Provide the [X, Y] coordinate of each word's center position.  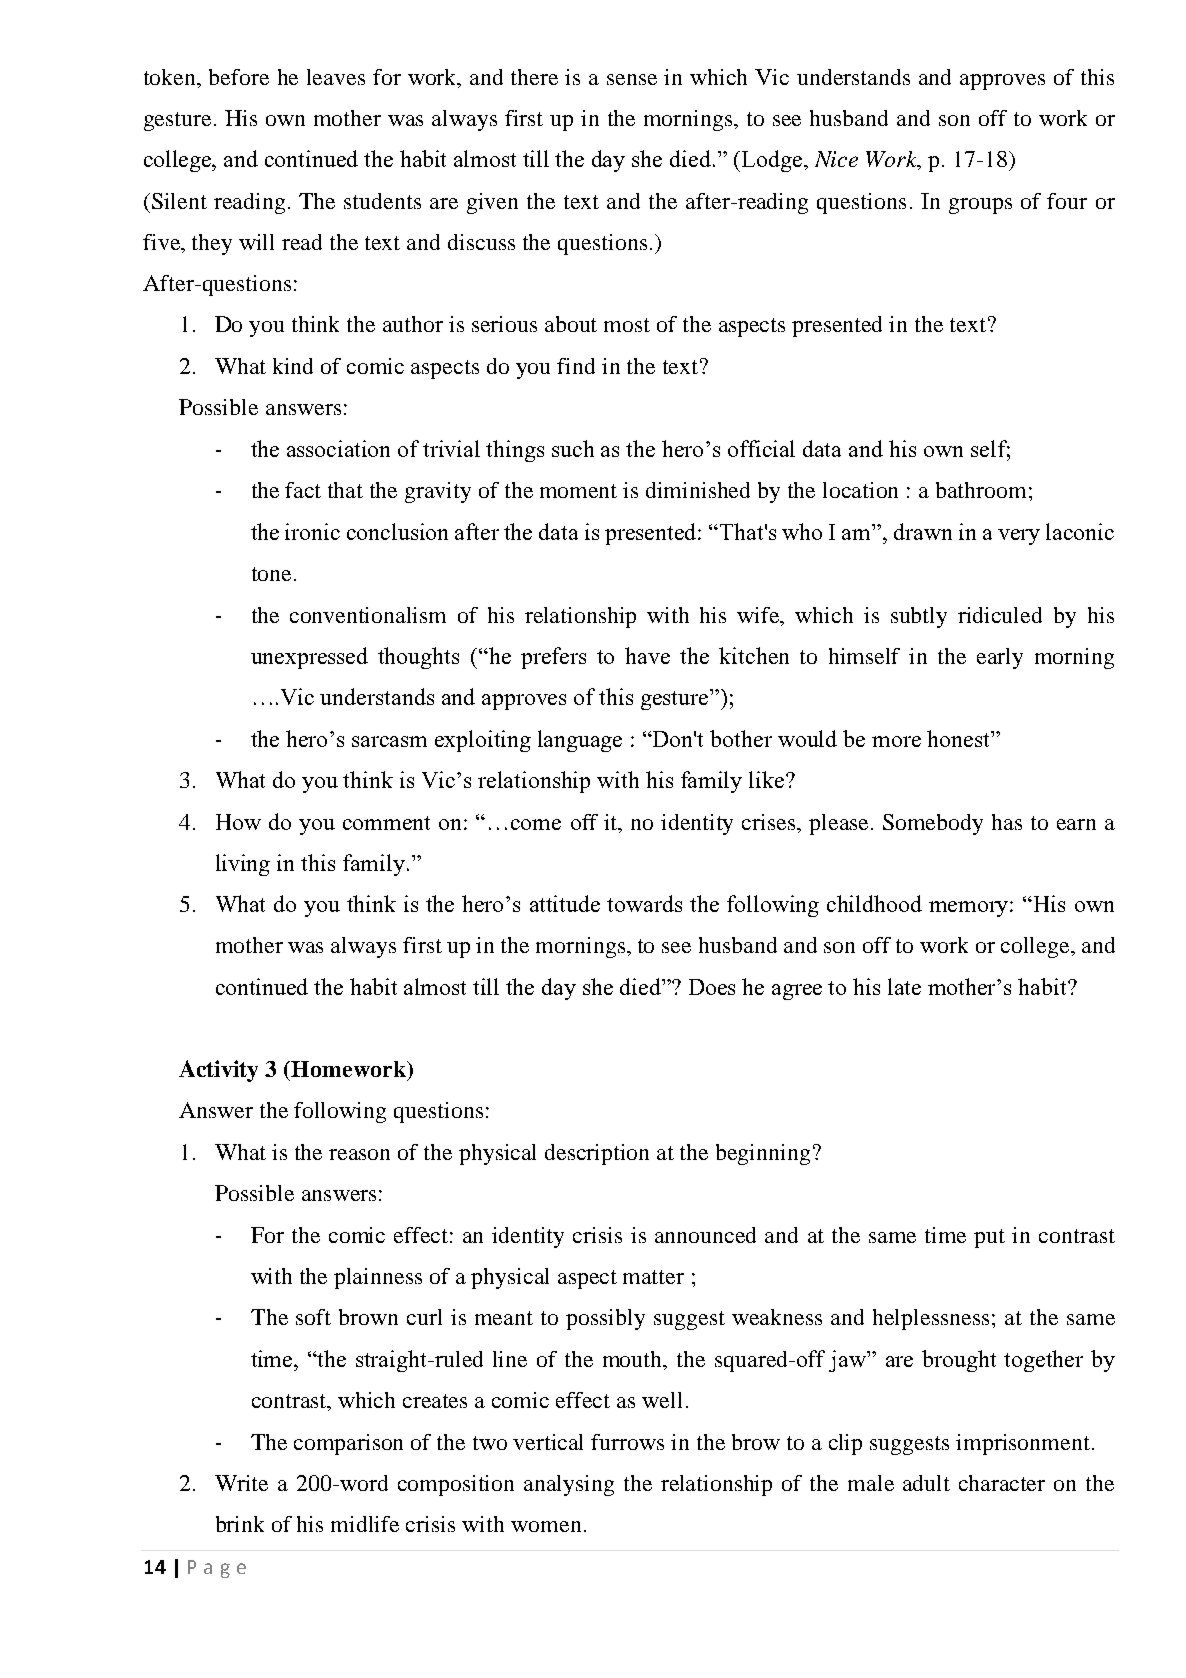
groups [980, 206]
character [1002, 1483]
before [239, 77]
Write [241, 1483]
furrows [627, 1442]
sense [632, 79]
